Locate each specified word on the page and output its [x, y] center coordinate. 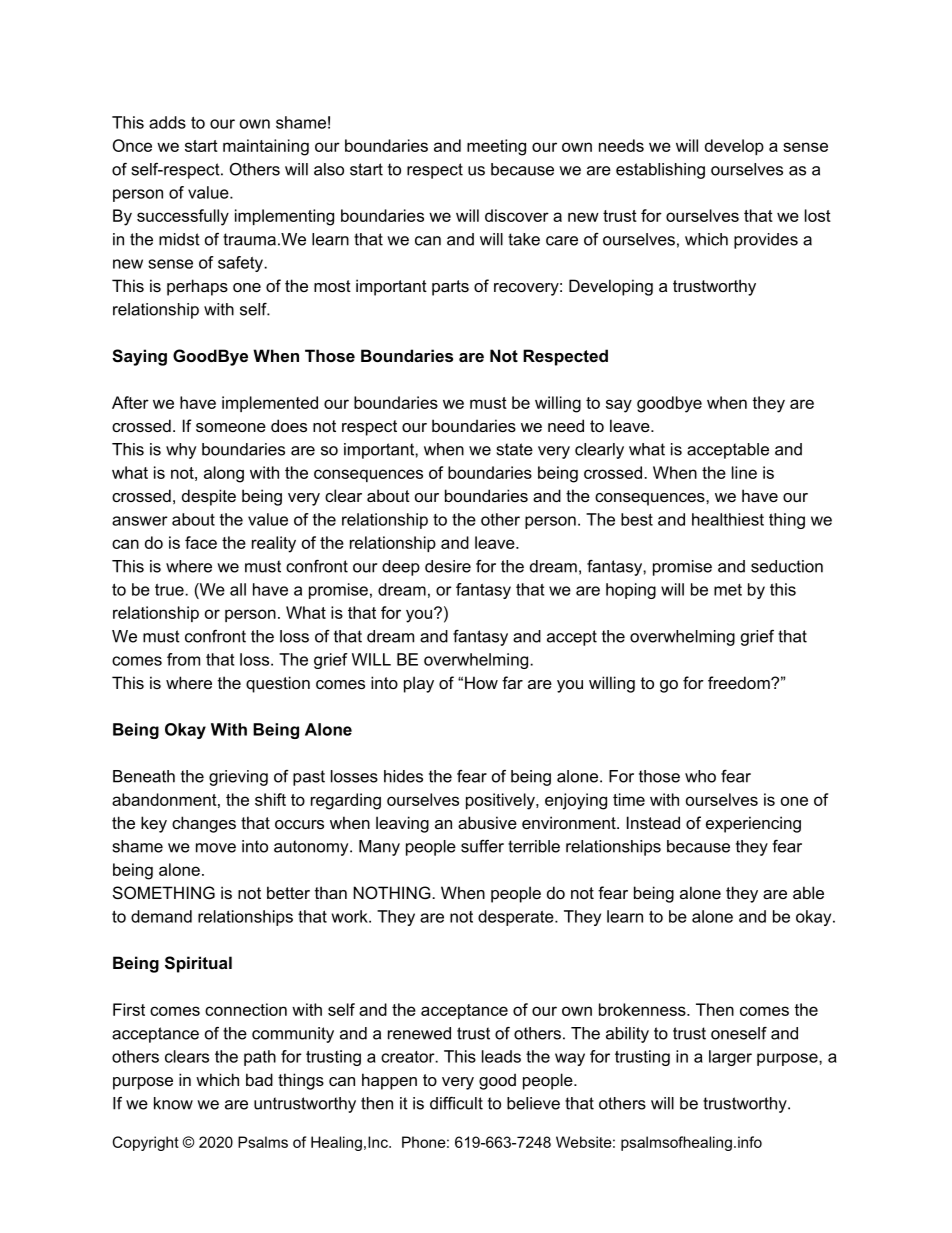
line [744, 472]
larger [730, 1058]
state [515, 449]
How [481, 682]
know [173, 1103]
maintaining [266, 147]
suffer [482, 846]
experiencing [753, 824]
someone [231, 427]
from [183, 659]
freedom [740, 682]
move [216, 848]
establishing [660, 171]
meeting [496, 147]
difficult [456, 1103]
